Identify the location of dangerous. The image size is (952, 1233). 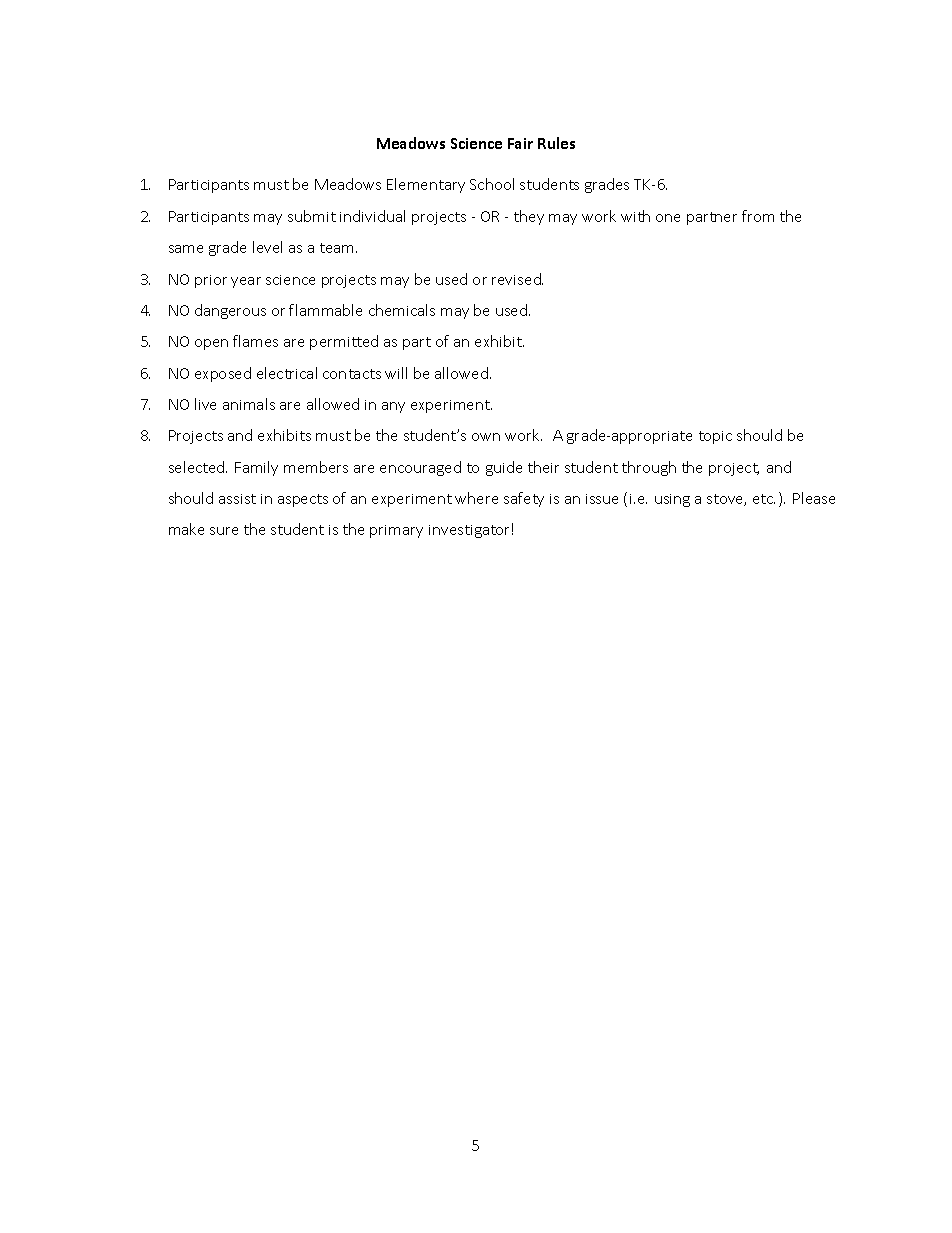
(230, 311).
